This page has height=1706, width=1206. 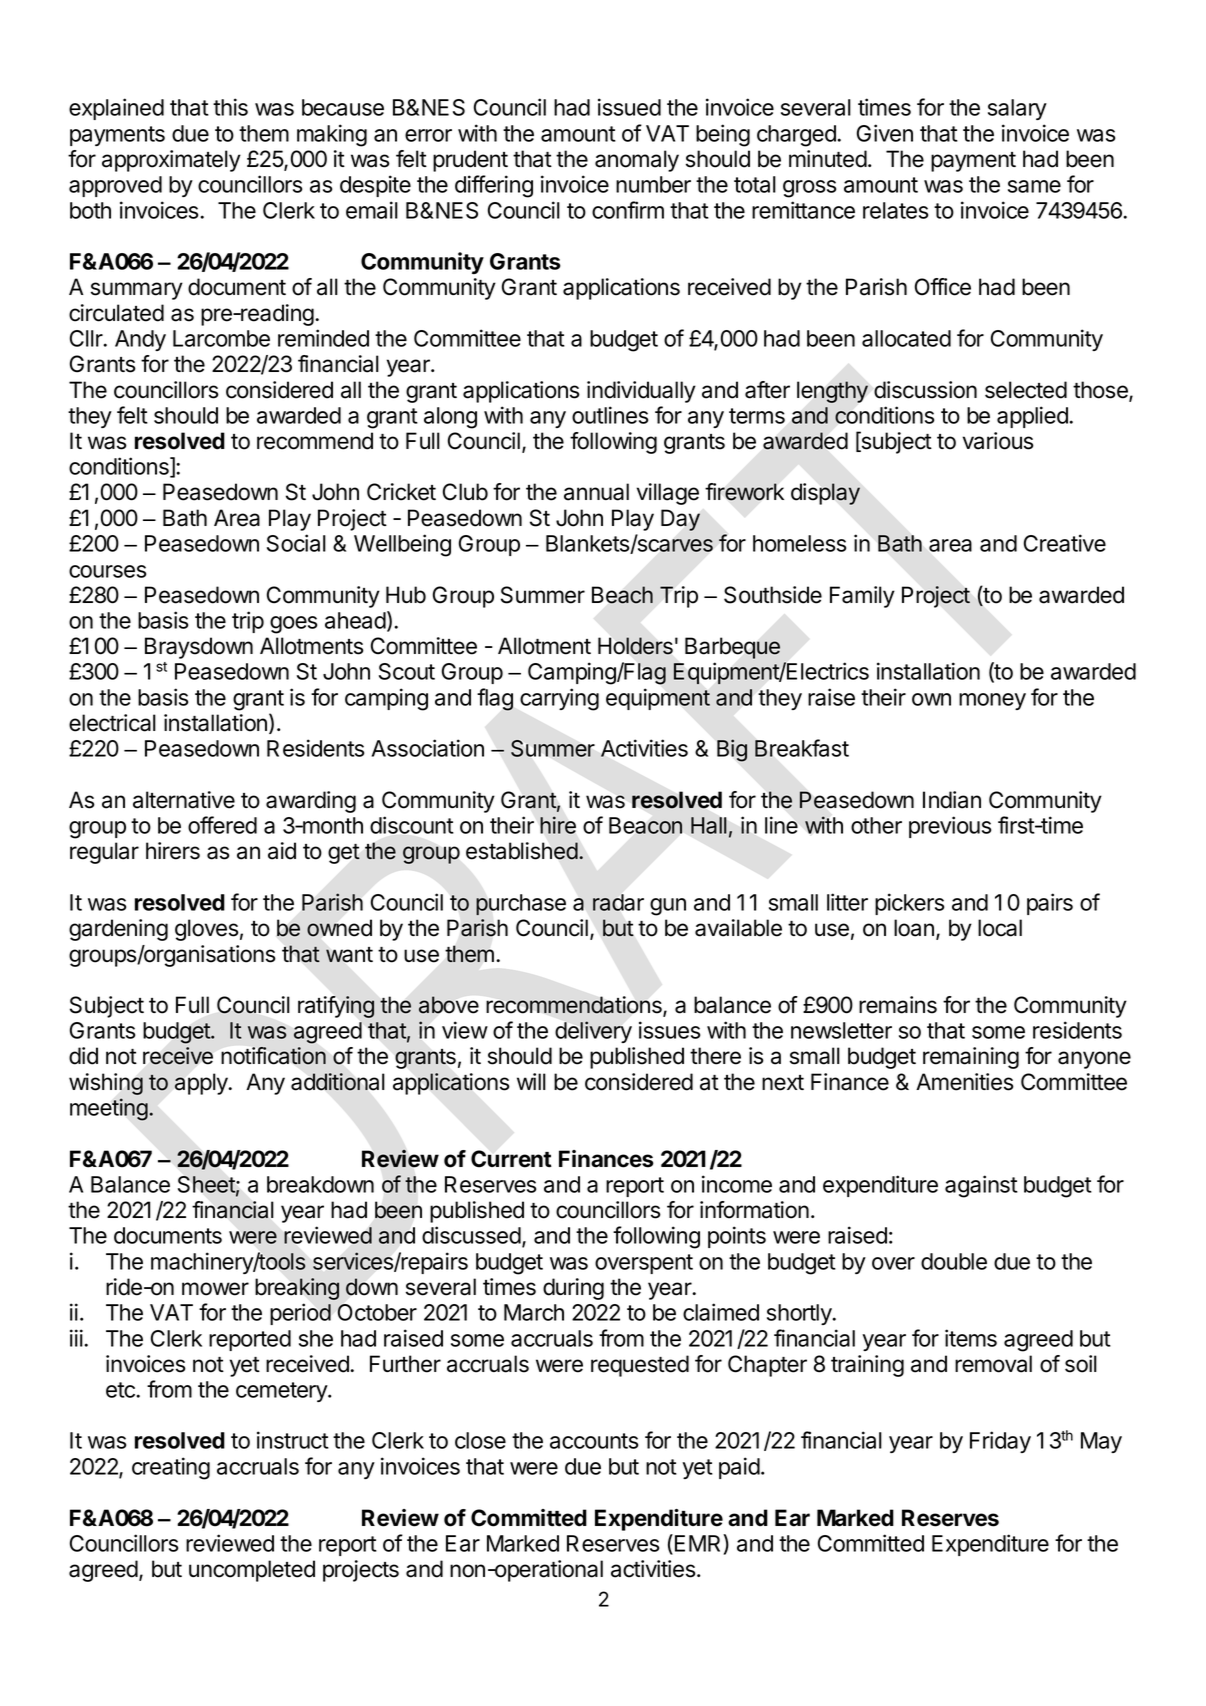 What do you see at coordinates (699, 1543) in the page?
I see `EMR` at bounding box center [699, 1543].
